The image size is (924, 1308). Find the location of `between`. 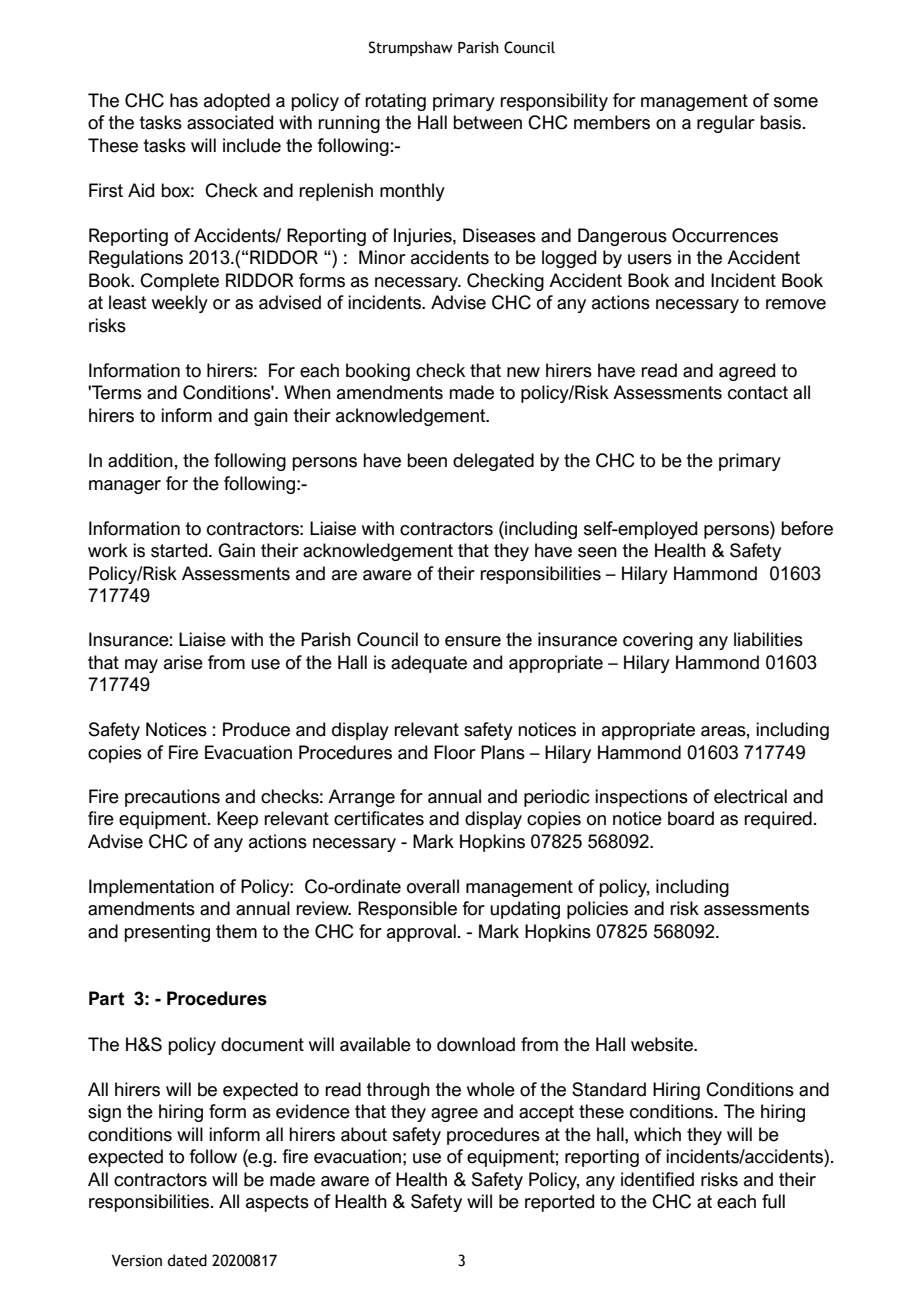

between is located at coordinates (487, 122).
